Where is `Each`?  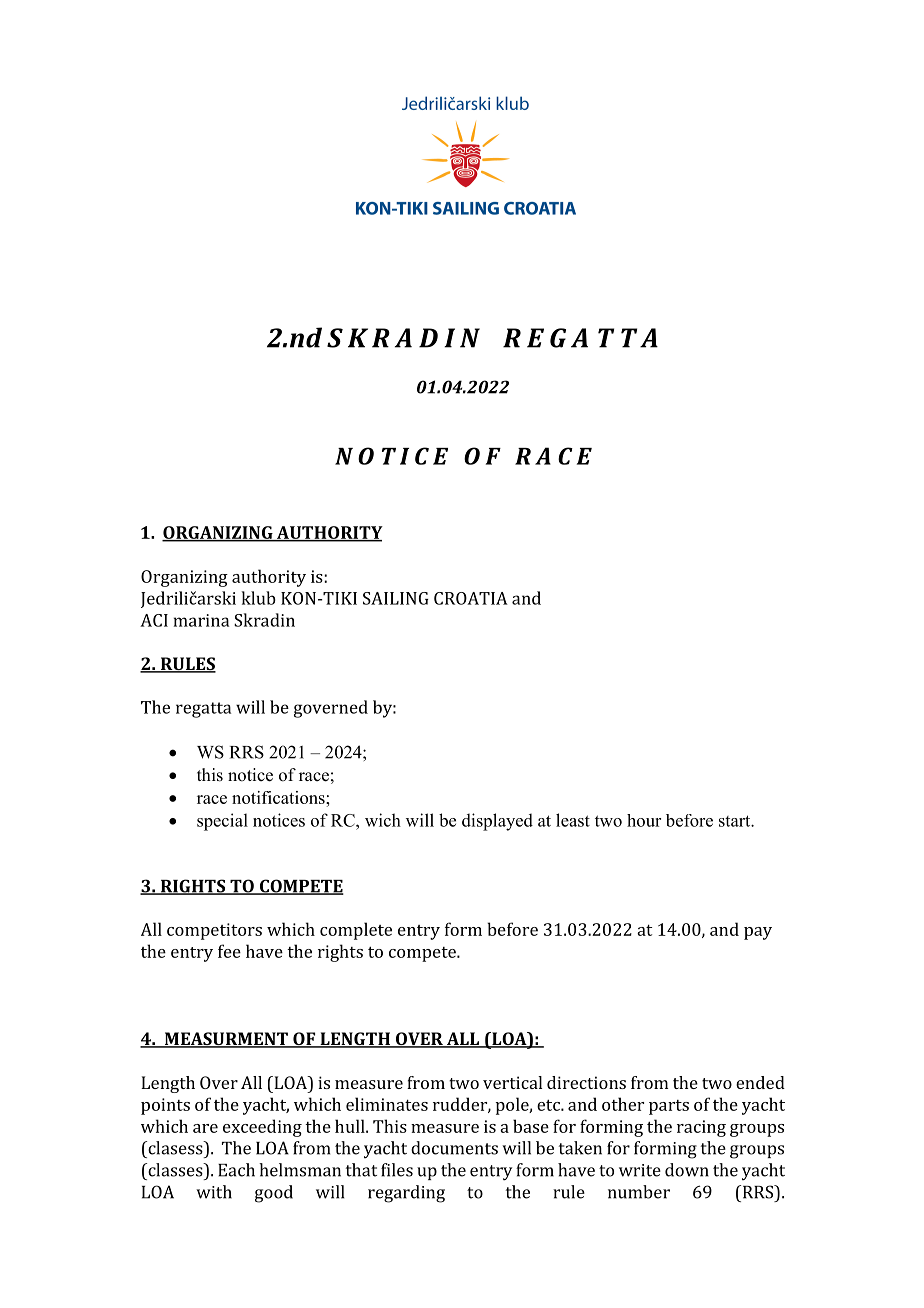
Each is located at coordinates (236, 1170).
